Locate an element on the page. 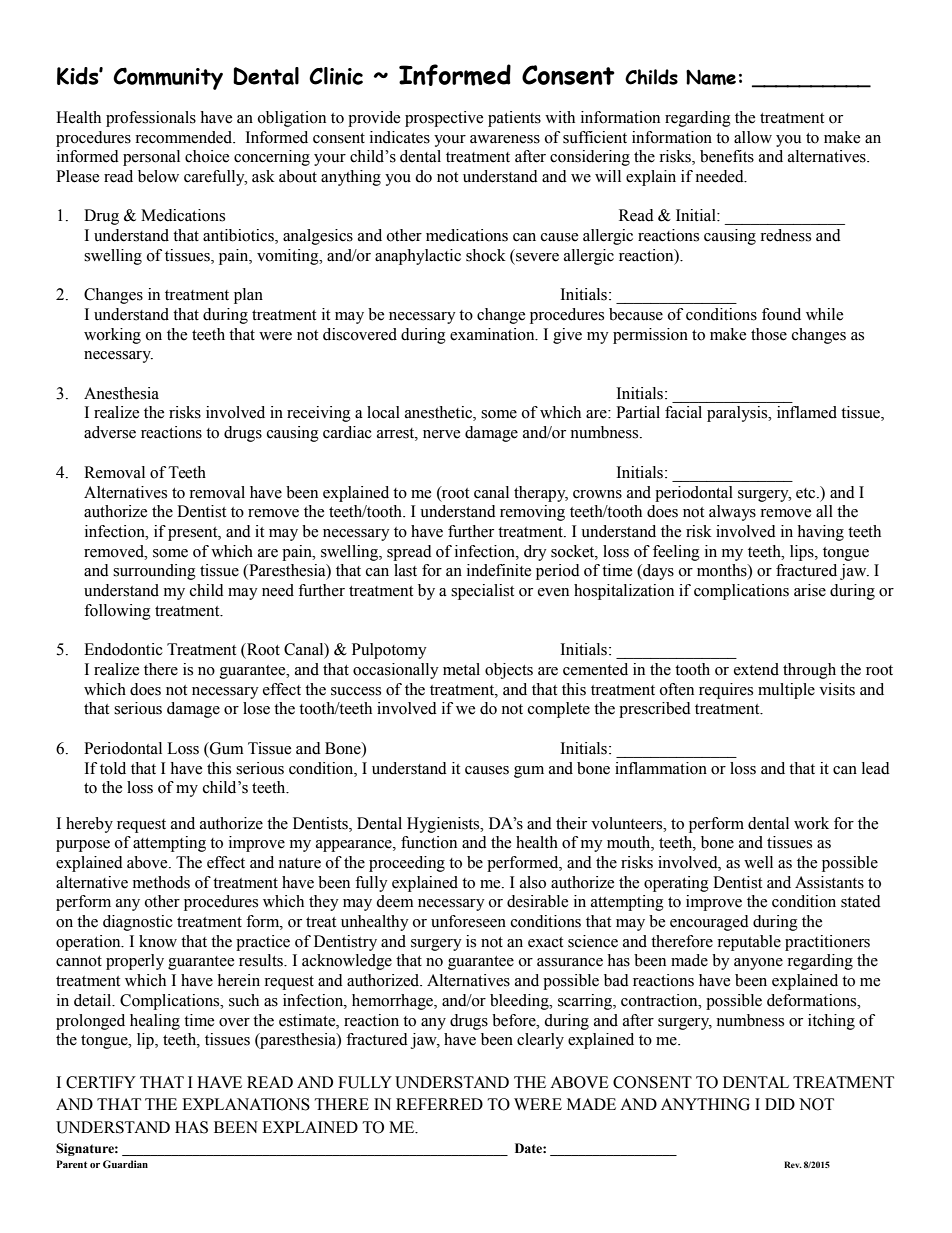 The image size is (952, 1233). allow is located at coordinates (753, 137).
